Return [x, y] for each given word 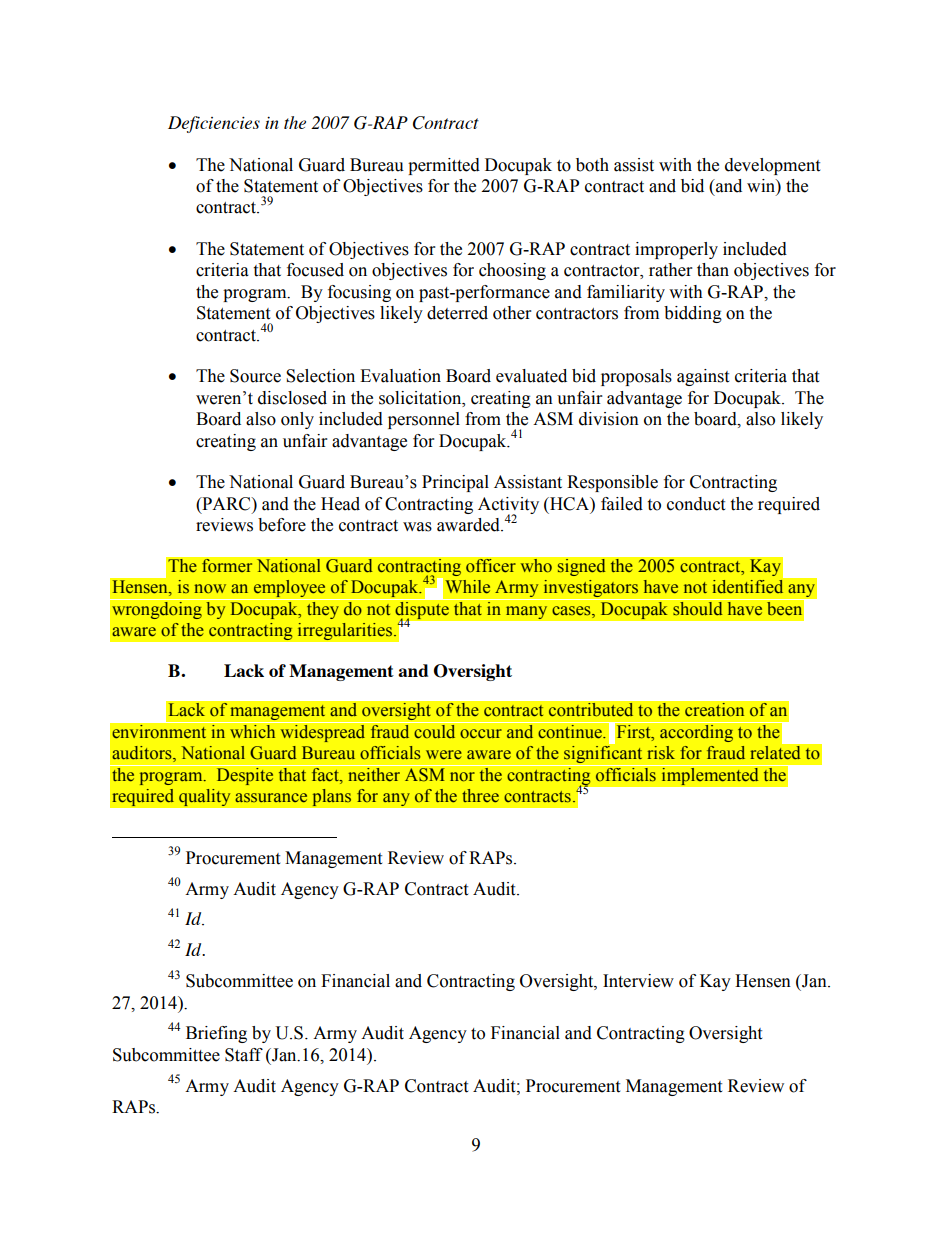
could [435, 730]
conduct [696, 504]
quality [205, 797]
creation [715, 709]
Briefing [216, 1034]
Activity [508, 506]
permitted [444, 166]
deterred [457, 313]
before [282, 525]
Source [255, 376]
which [253, 730]
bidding [693, 314]
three [480, 796]
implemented [710, 776]
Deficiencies [214, 124]
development [772, 166]
